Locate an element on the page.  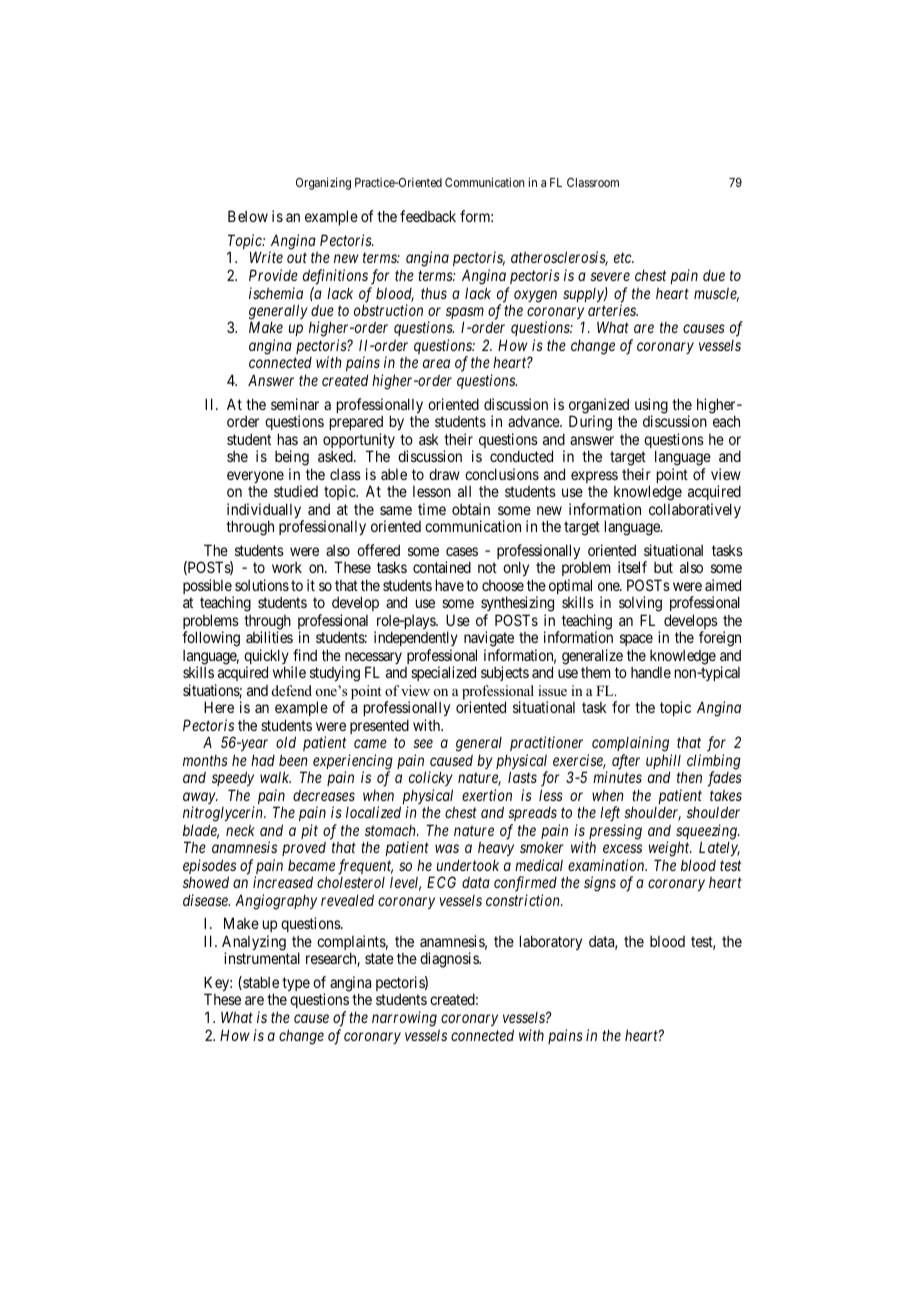
seminar is located at coordinates (295, 404).
